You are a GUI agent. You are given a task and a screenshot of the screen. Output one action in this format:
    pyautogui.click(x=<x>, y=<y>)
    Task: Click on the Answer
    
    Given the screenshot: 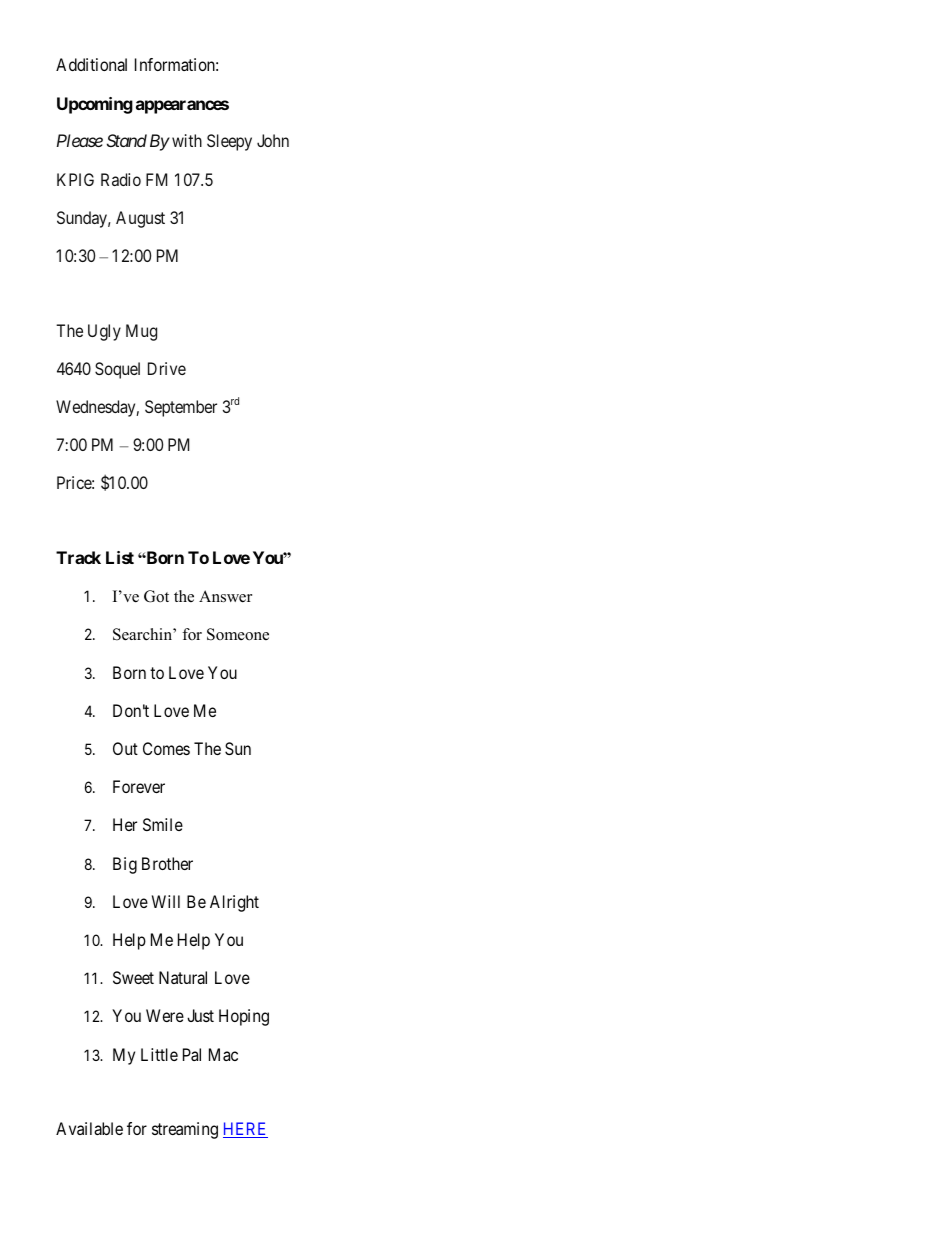 What is the action you would take?
    pyautogui.click(x=225, y=596)
